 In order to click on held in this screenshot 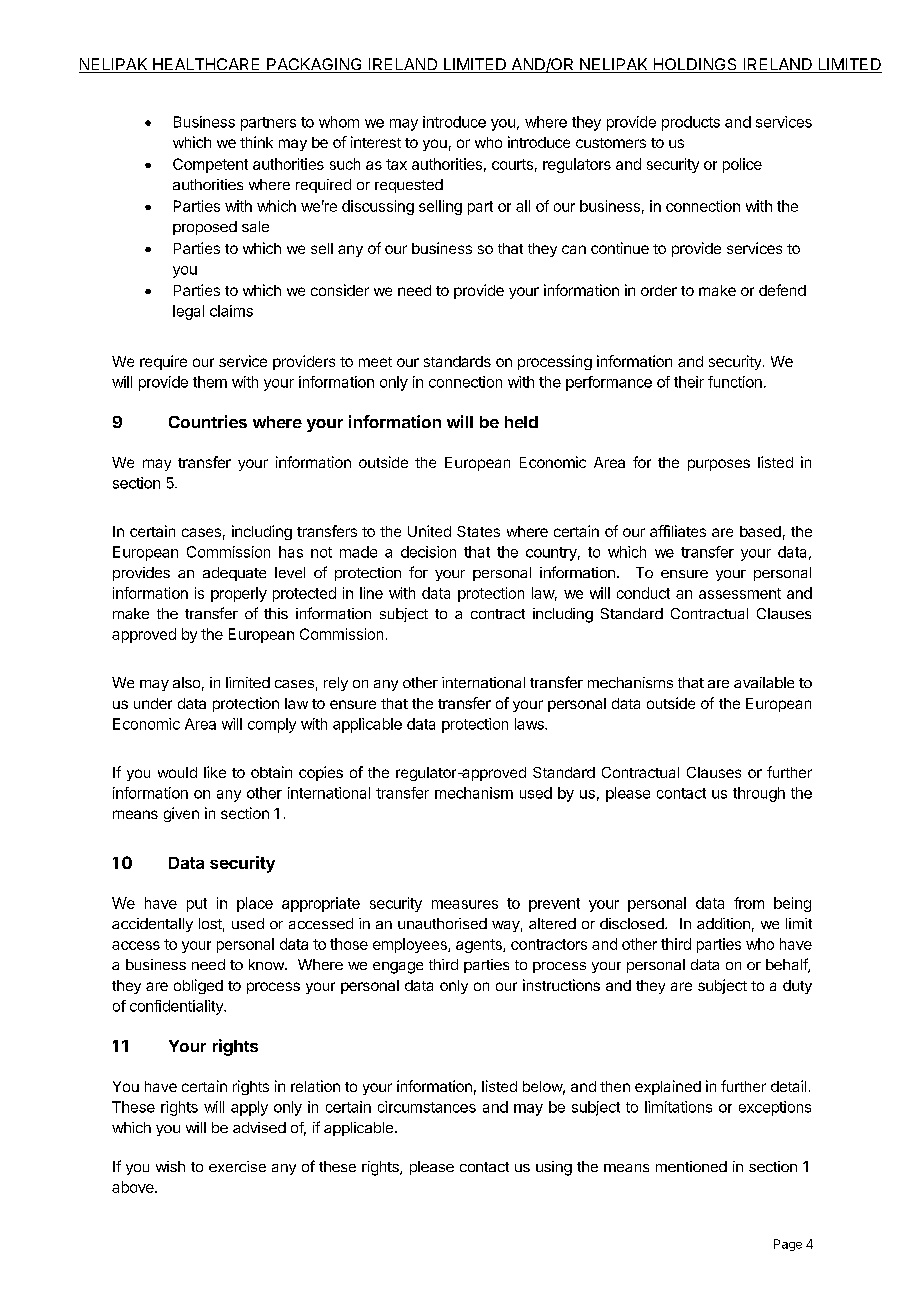, I will do `click(521, 422)`.
